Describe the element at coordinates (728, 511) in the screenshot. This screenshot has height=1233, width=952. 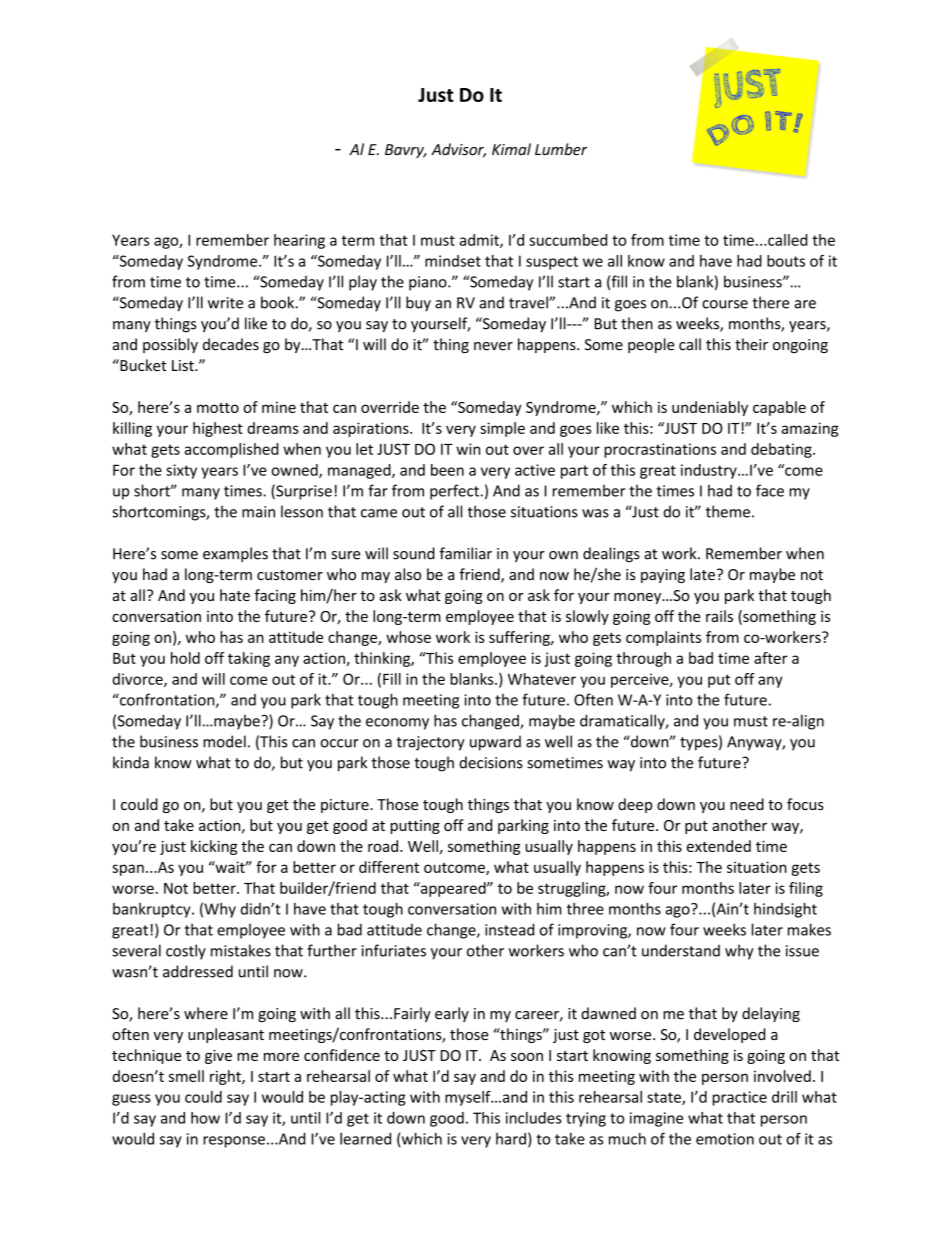
I see `theme` at that location.
